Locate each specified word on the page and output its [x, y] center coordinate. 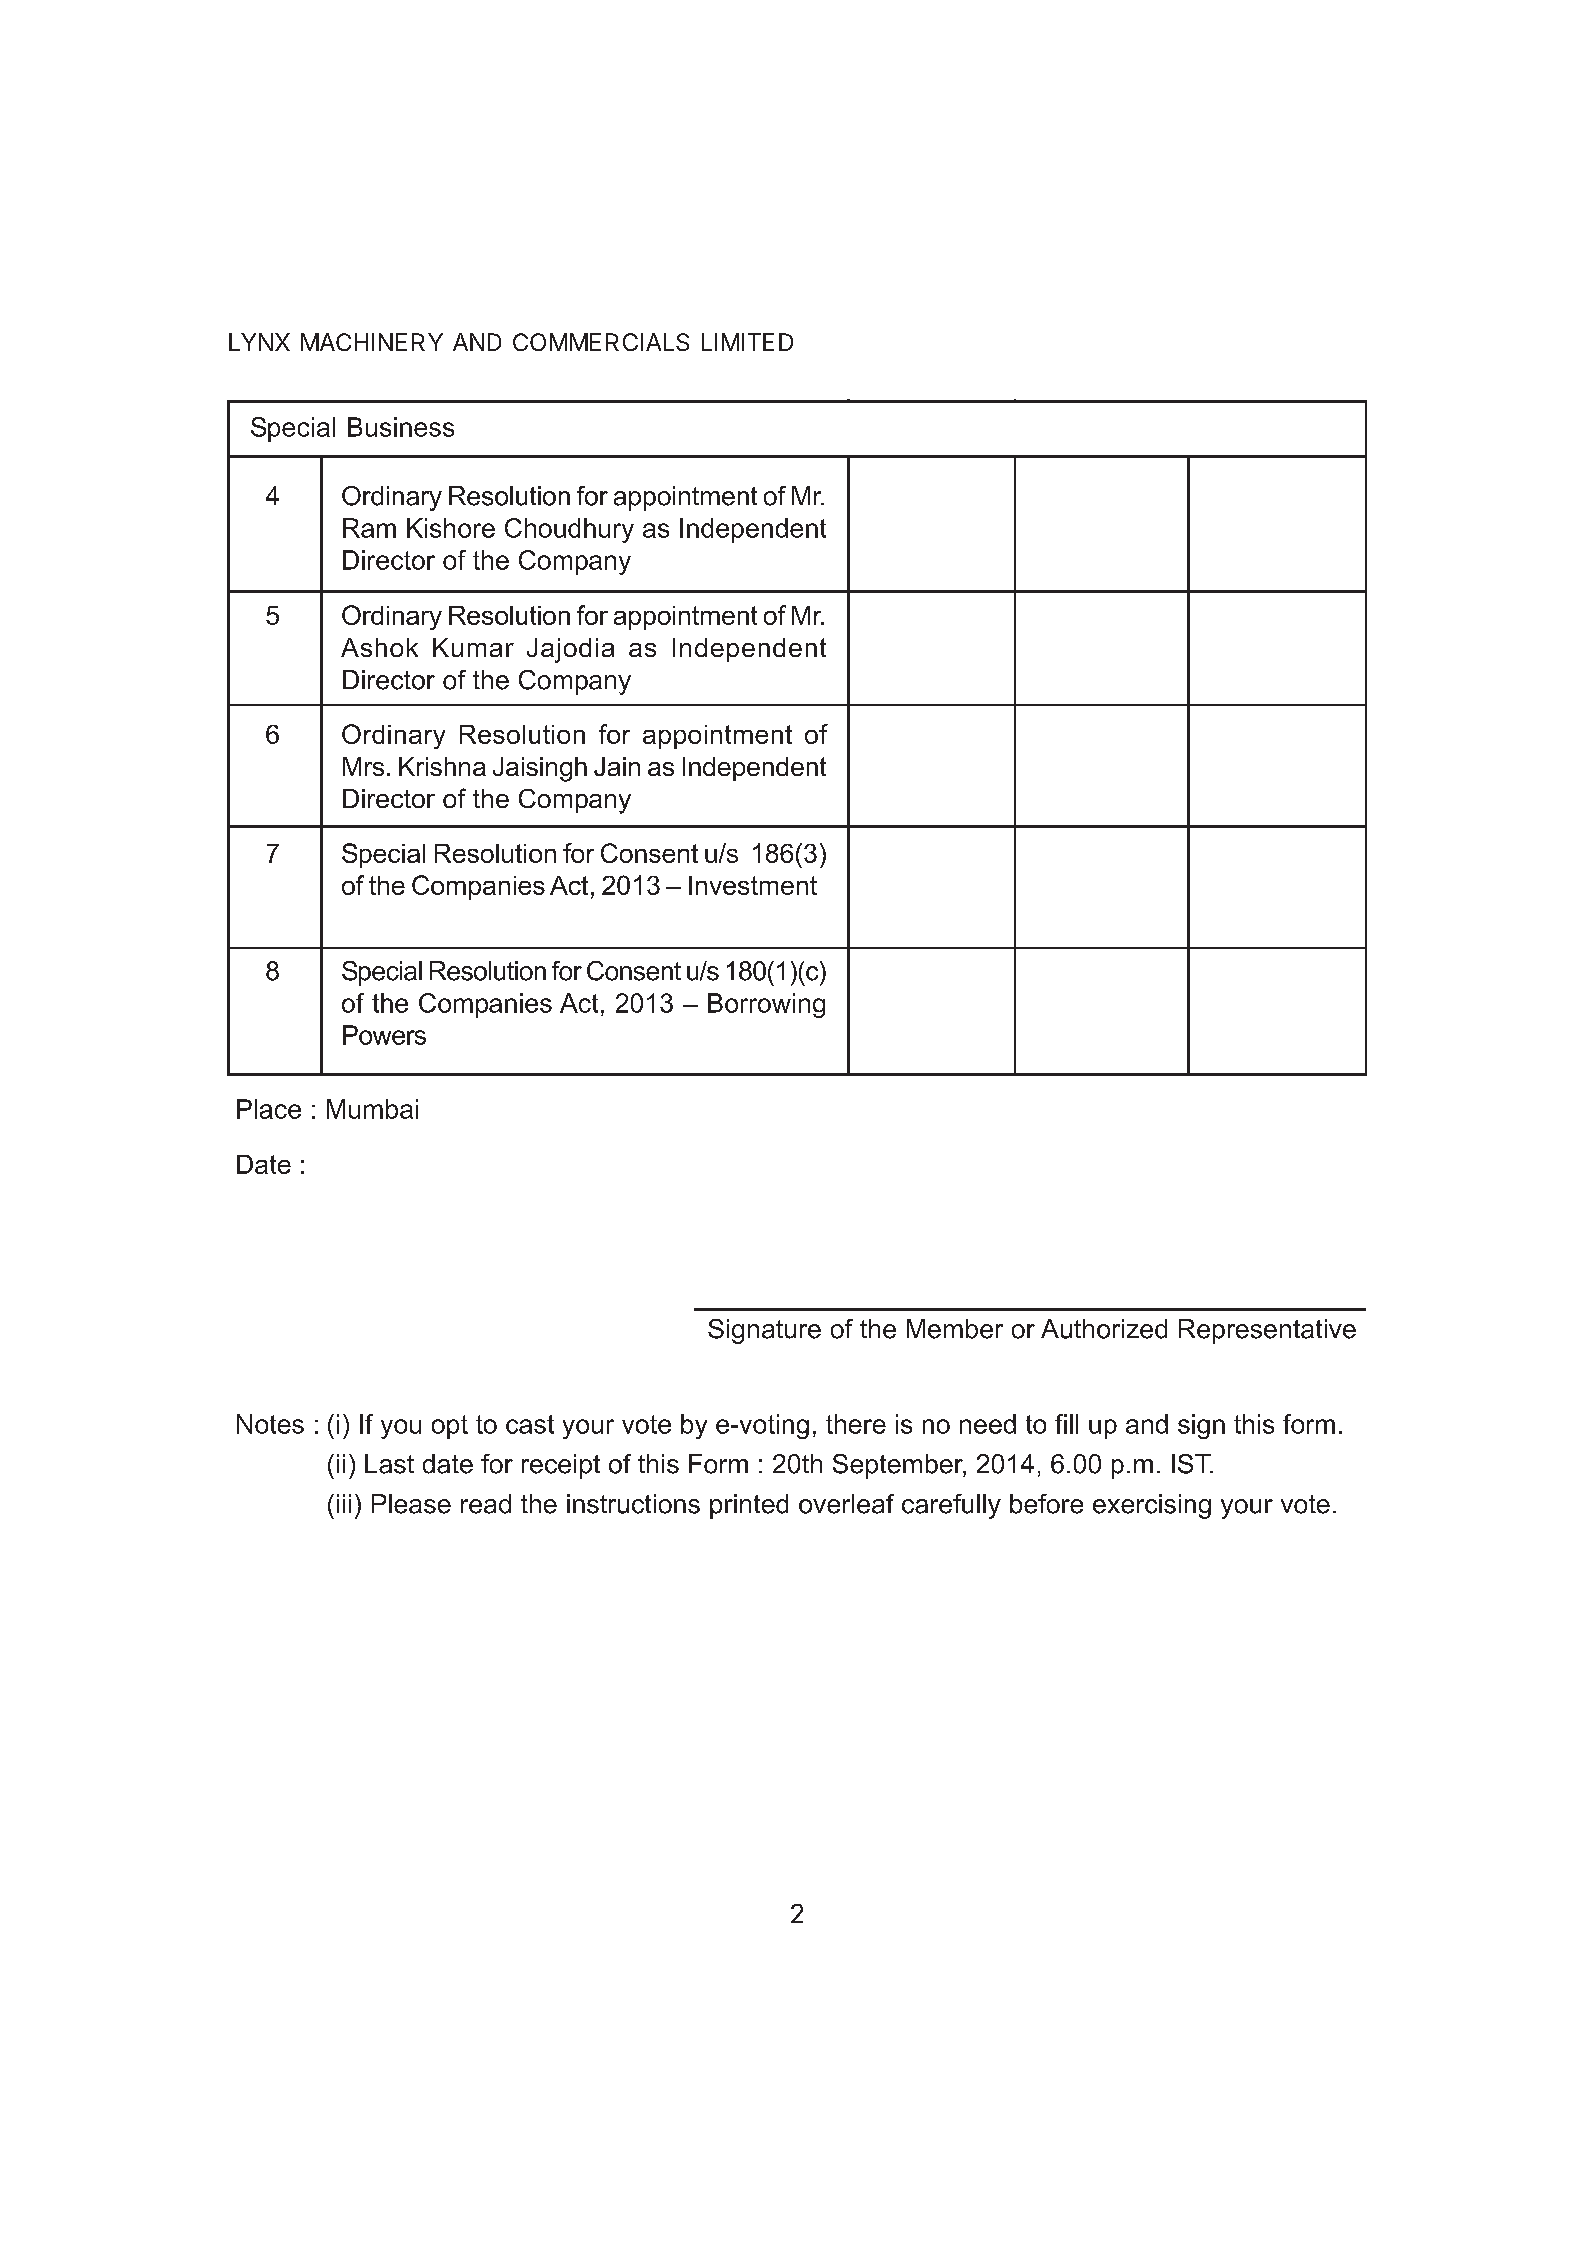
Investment [753, 885]
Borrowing [766, 1005]
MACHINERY [372, 342]
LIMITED [747, 342]
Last [389, 1464]
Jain [617, 766]
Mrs [363, 766]
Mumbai [372, 1109]
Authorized [1104, 1329]
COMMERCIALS [601, 342]
